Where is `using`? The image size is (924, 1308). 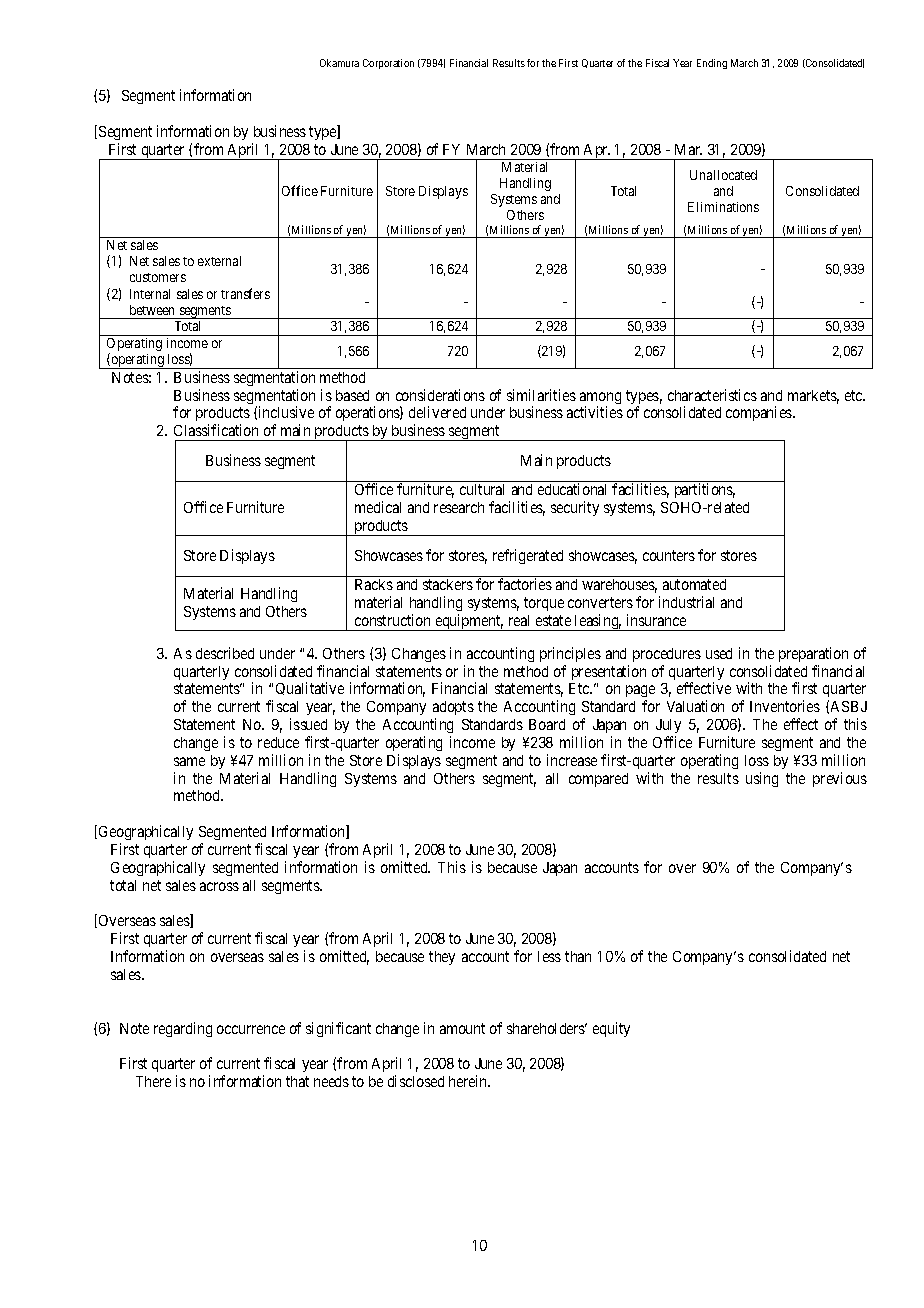 using is located at coordinates (762, 779).
